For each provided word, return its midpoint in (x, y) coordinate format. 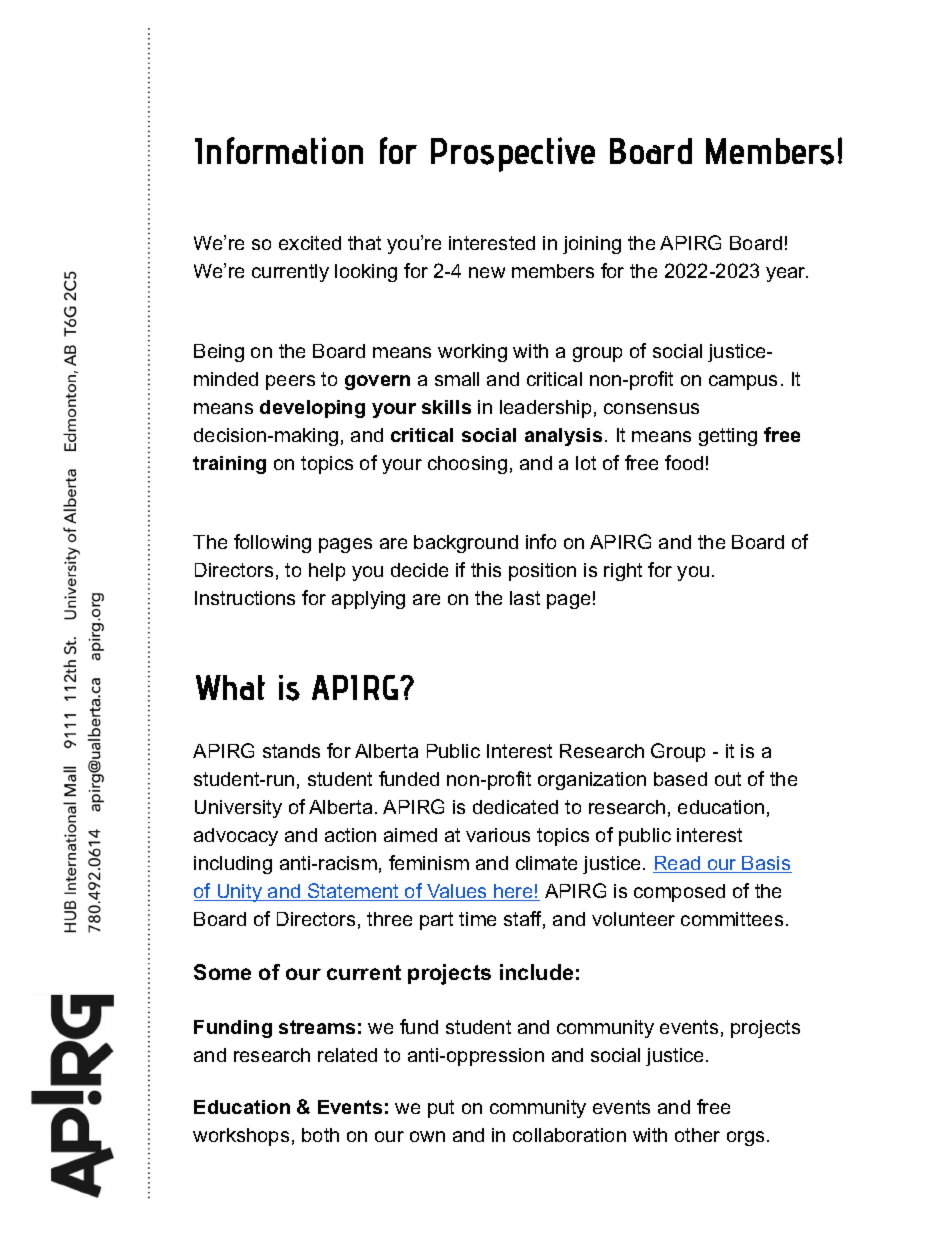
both (320, 1135)
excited (310, 243)
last (525, 598)
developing (312, 409)
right (623, 572)
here (513, 892)
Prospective (513, 154)
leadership (545, 409)
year (787, 274)
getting (728, 437)
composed (679, 893)
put (441, 1109)
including (233, 865)
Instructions (245, 598)
